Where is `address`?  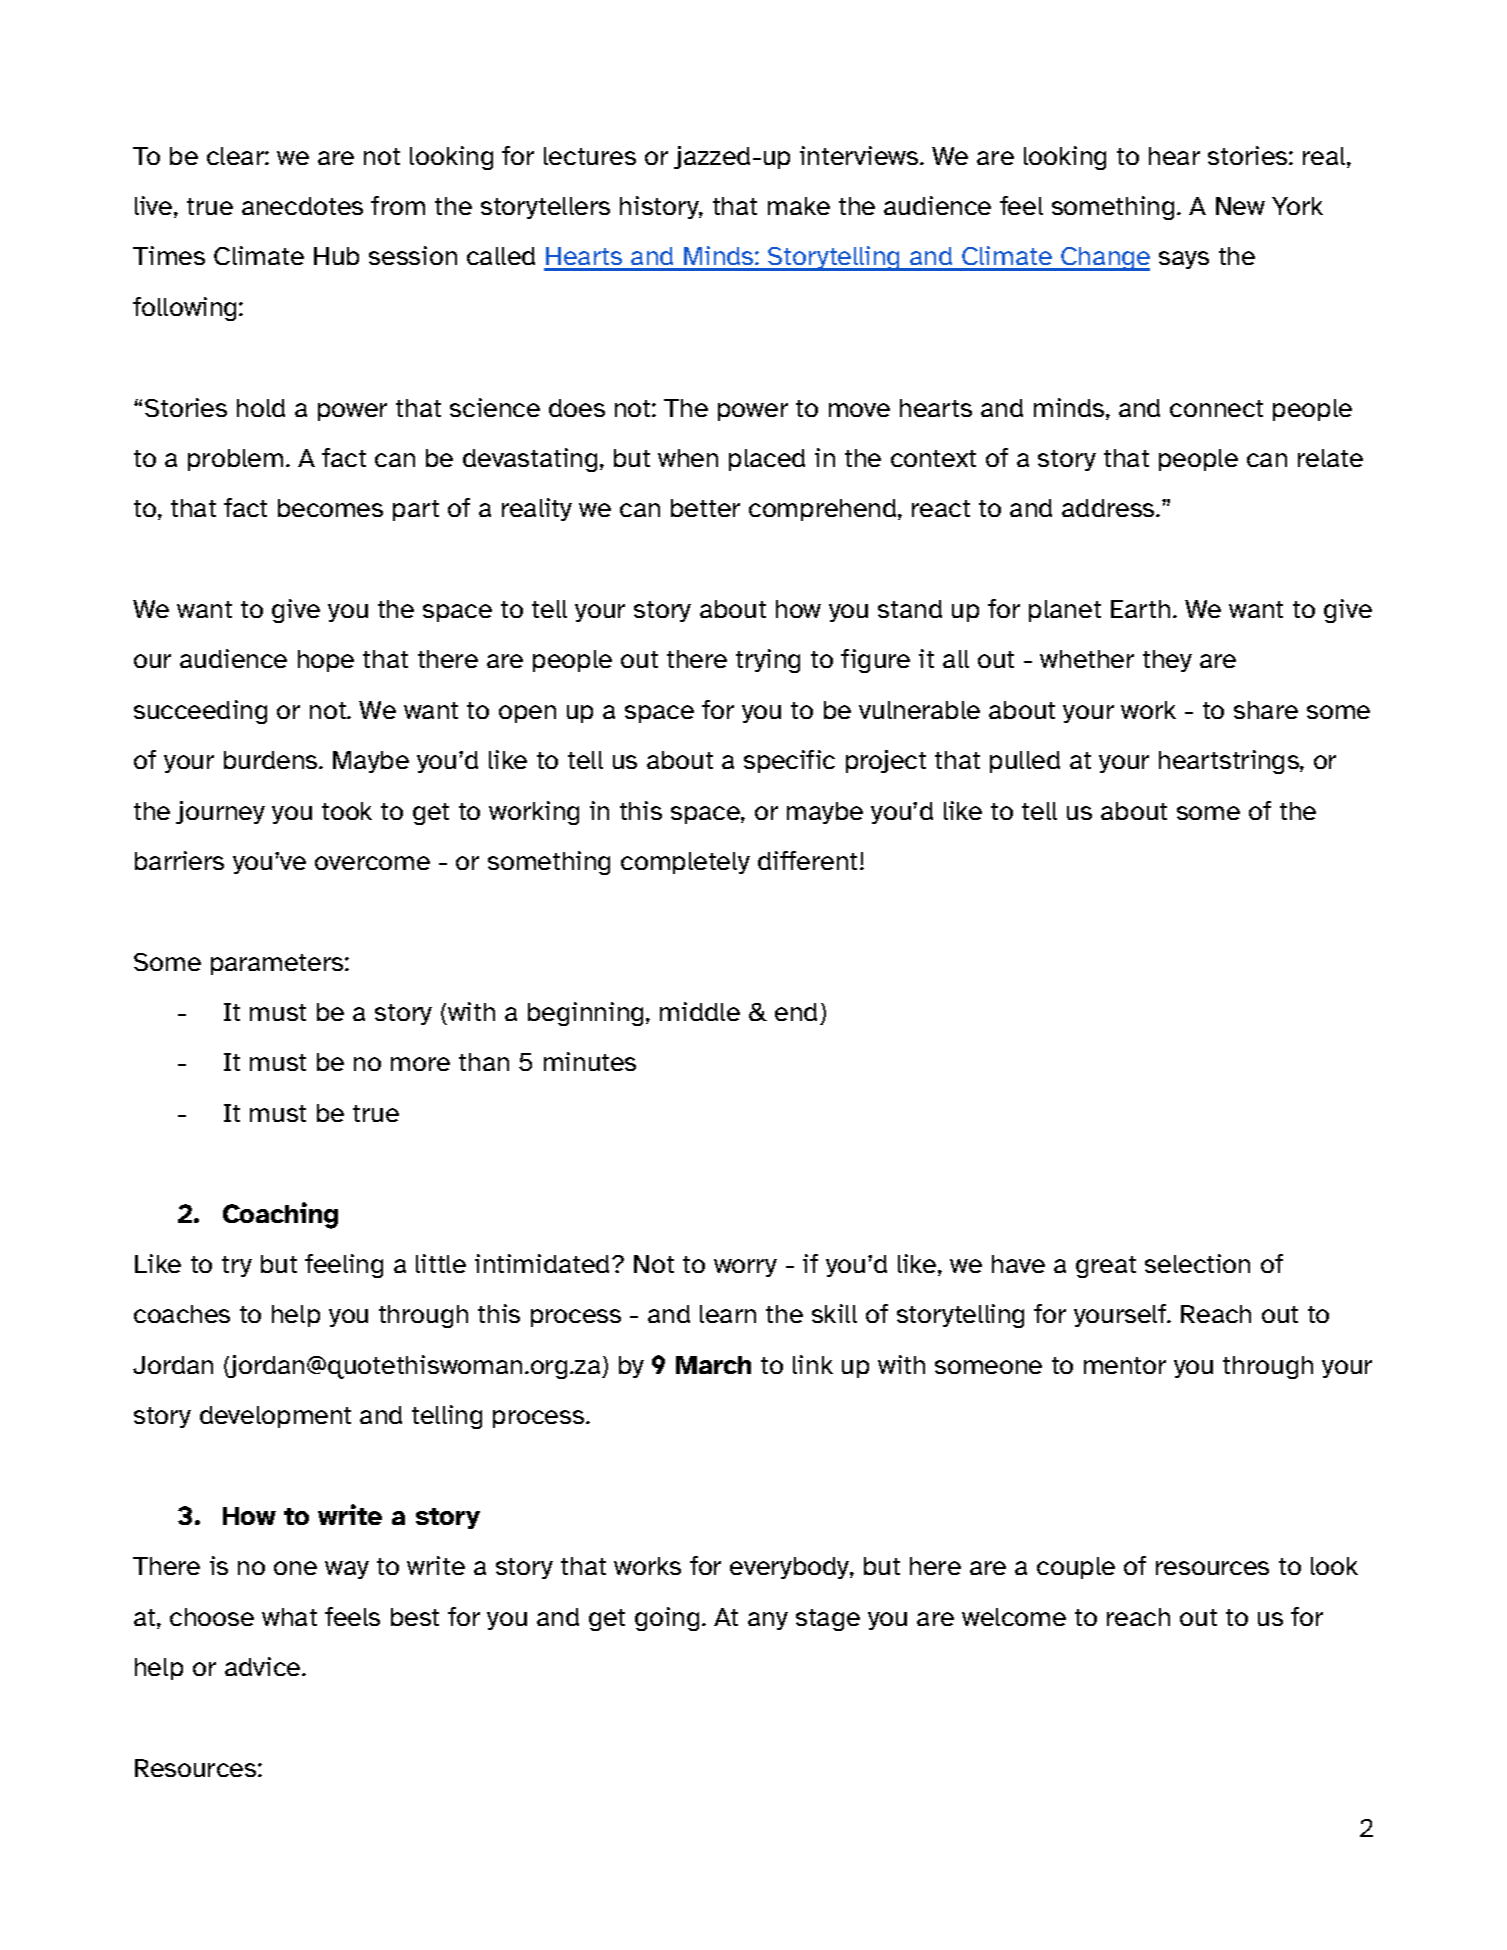 address is located at coordinates (1109, 508).
